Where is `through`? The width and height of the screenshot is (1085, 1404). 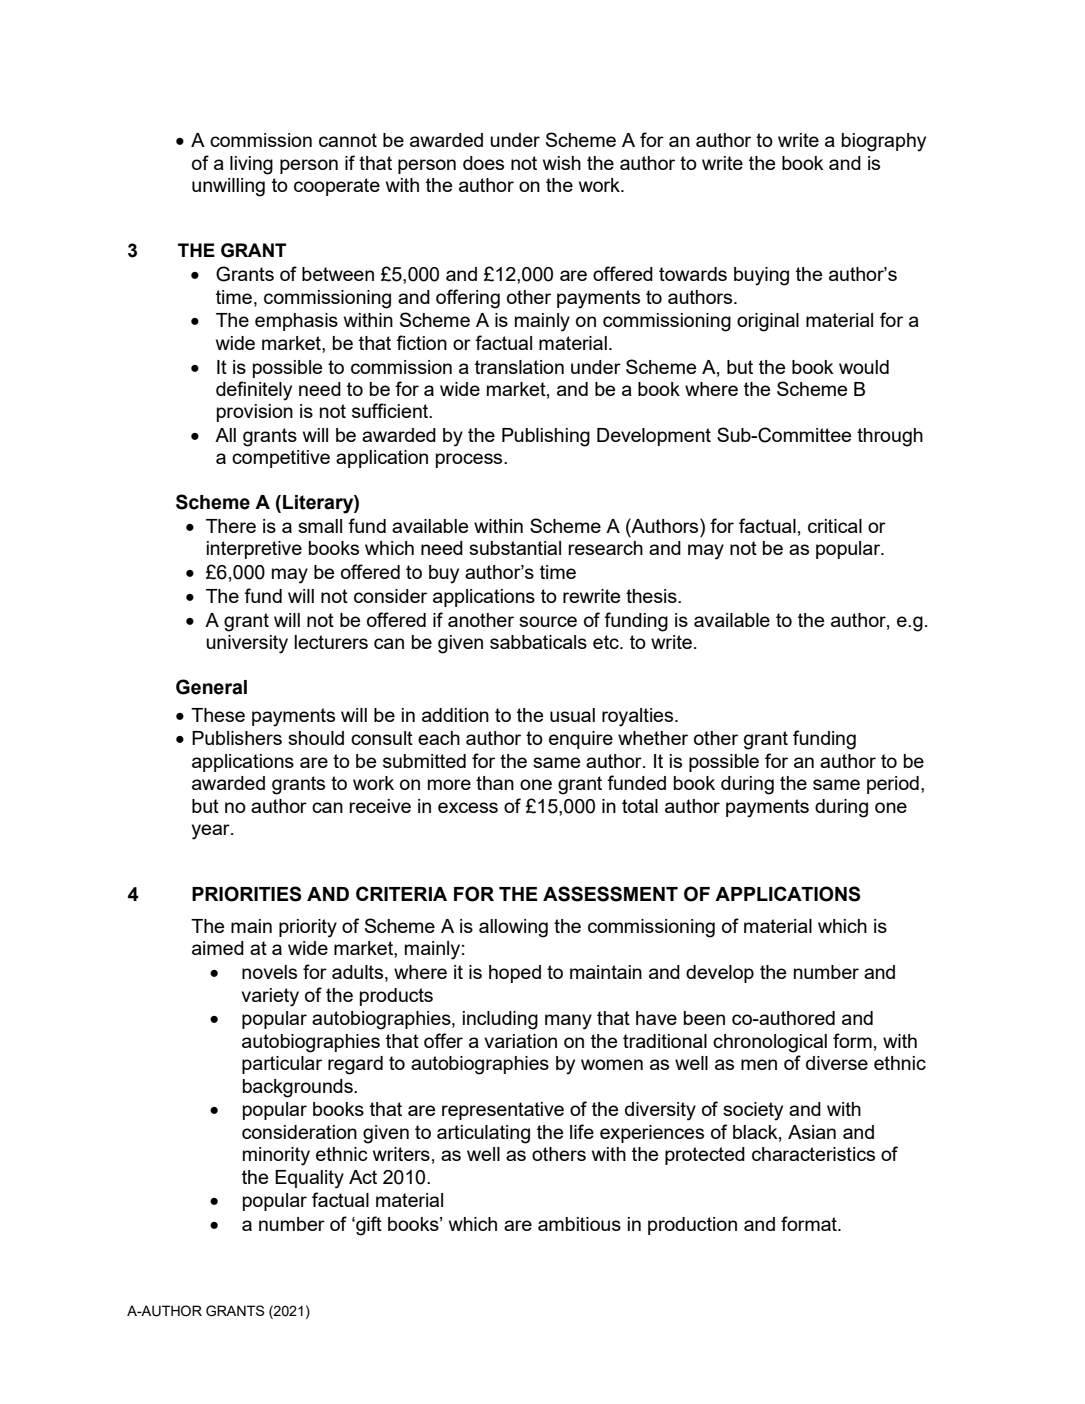
through is located at coordinates (890, 437).
